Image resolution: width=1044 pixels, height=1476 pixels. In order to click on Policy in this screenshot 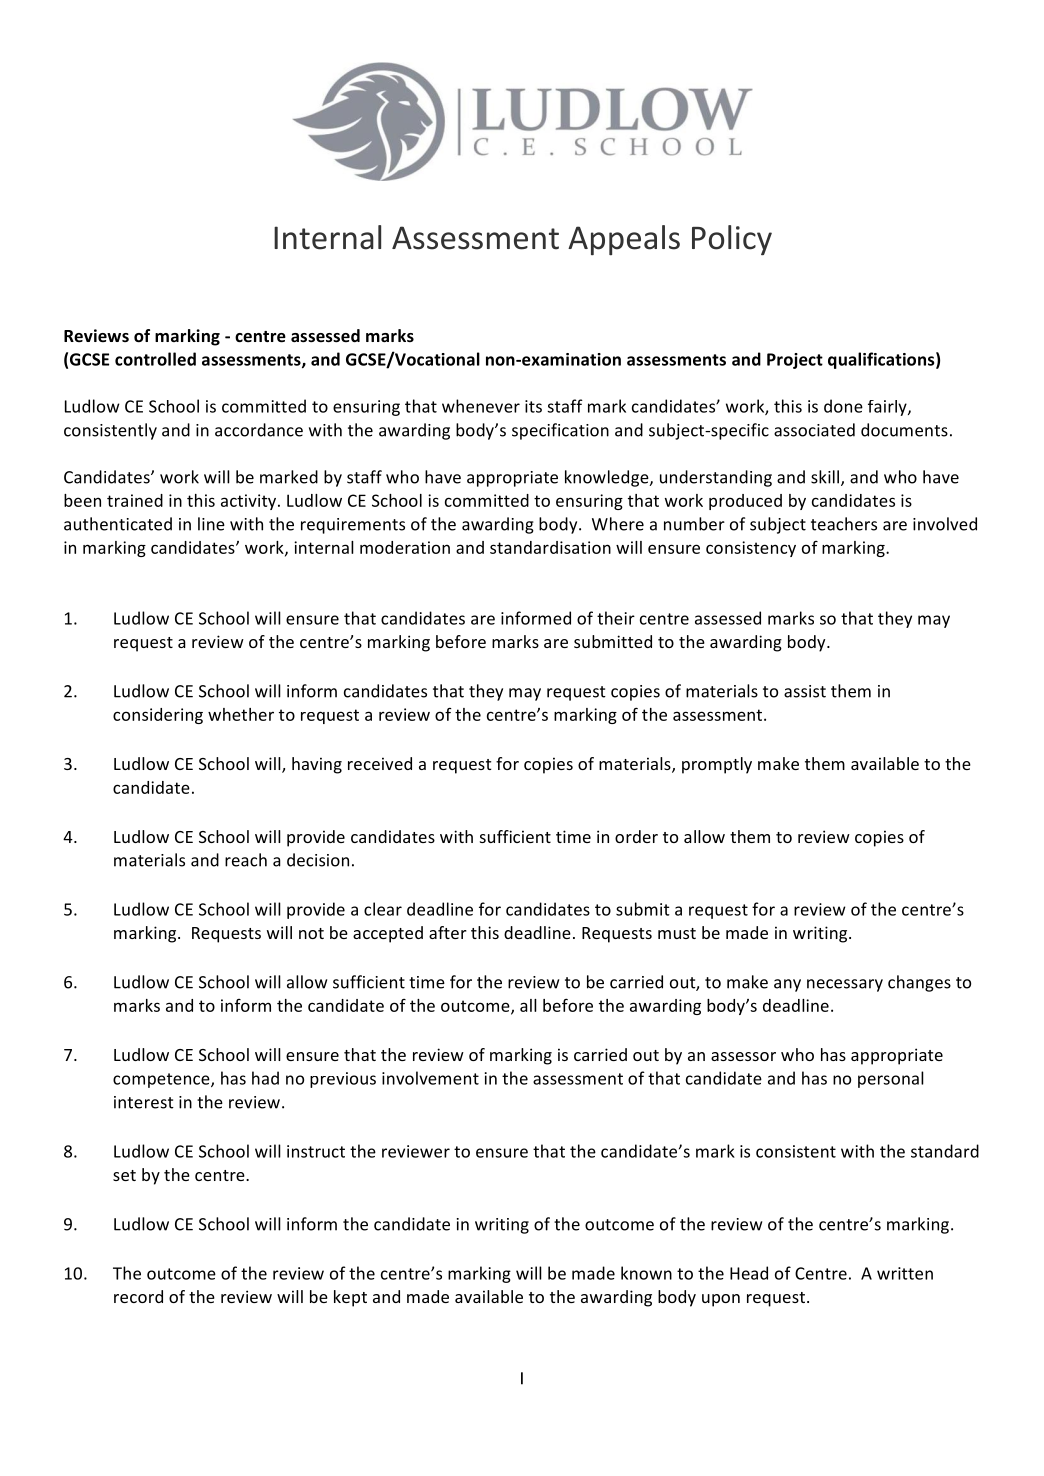, I will do `click(732, 240)`.
